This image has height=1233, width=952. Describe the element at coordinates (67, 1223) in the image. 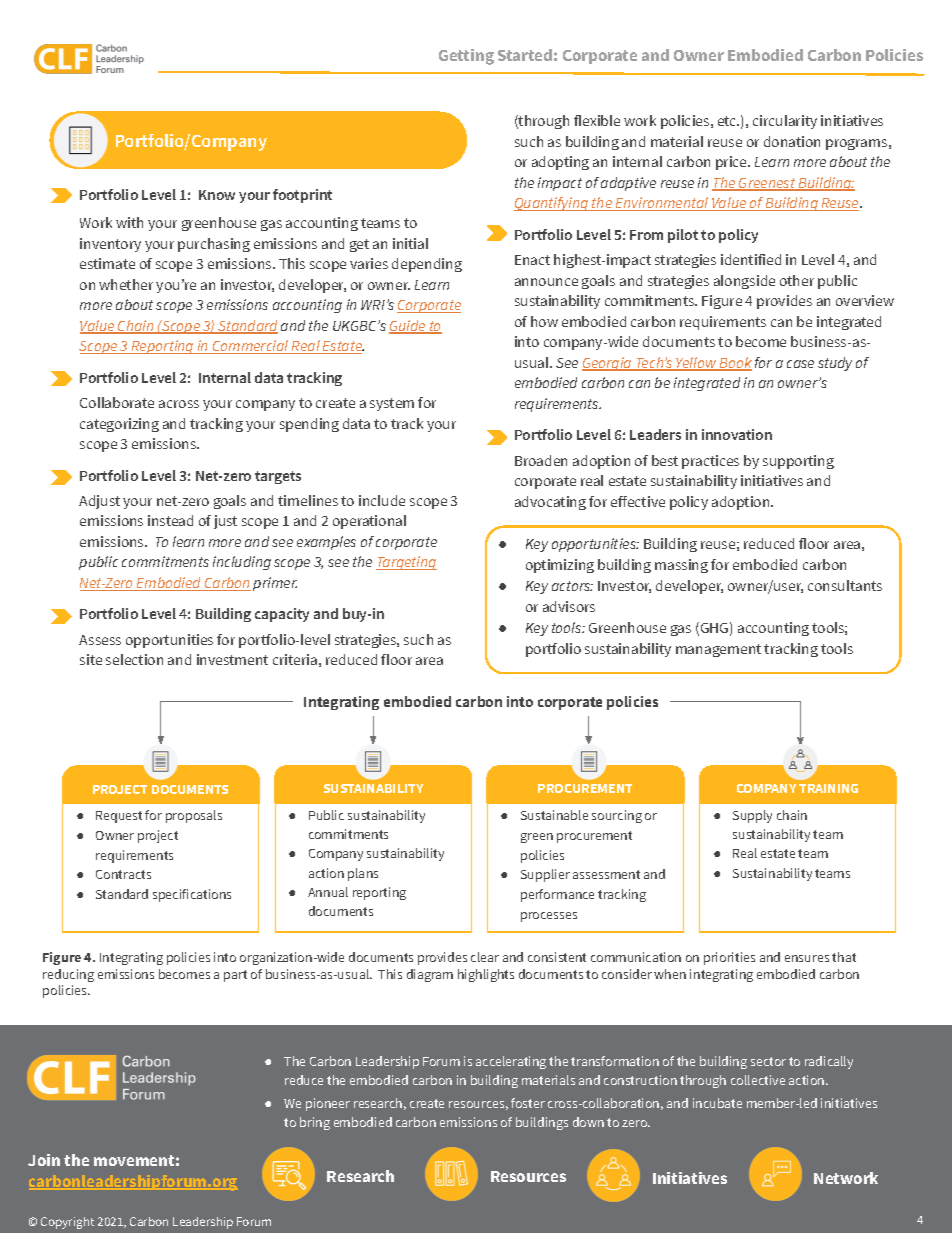

I see `Copyright` at that location.
